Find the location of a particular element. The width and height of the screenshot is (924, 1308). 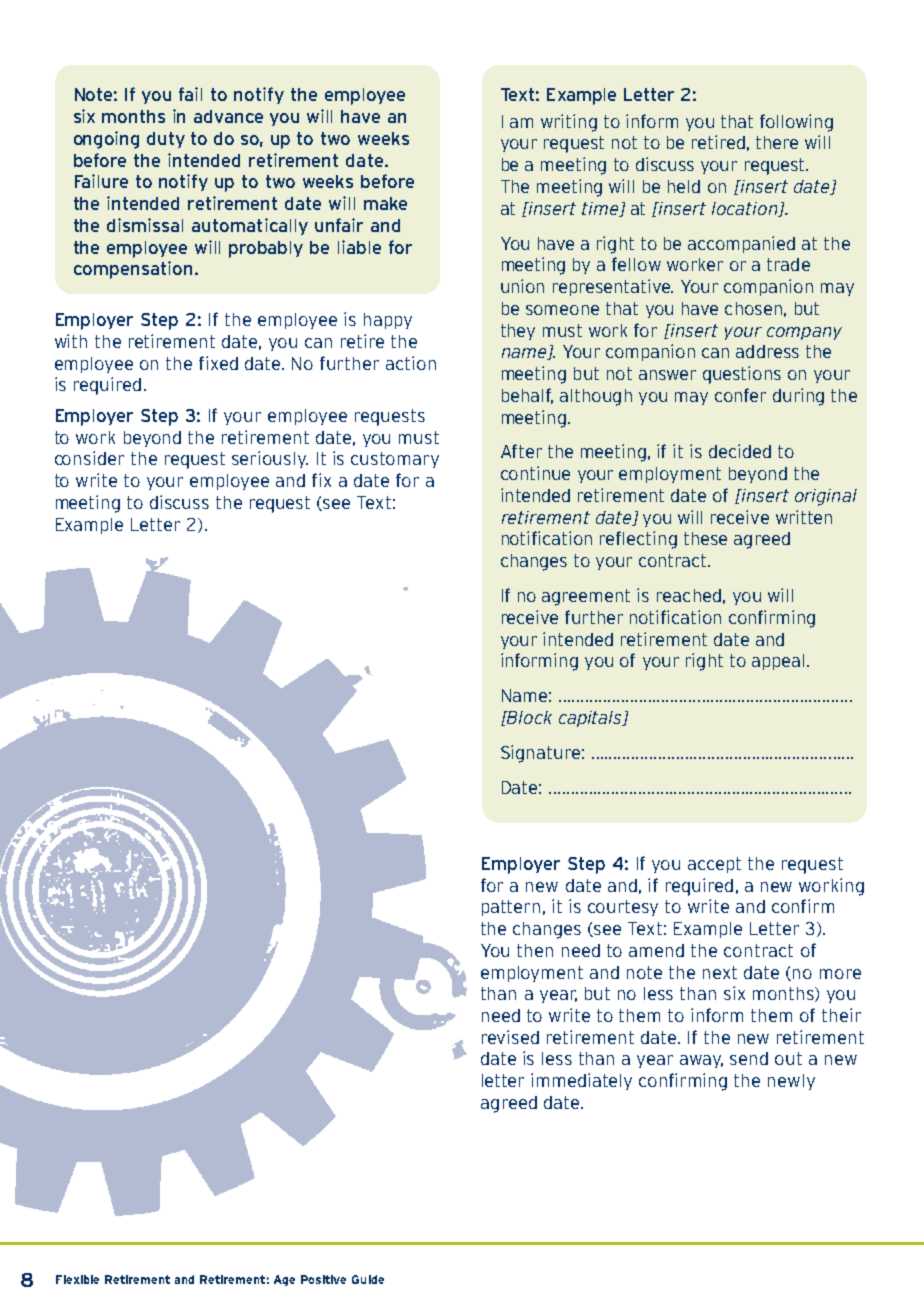

duty is located at coordinates (166, 140).
